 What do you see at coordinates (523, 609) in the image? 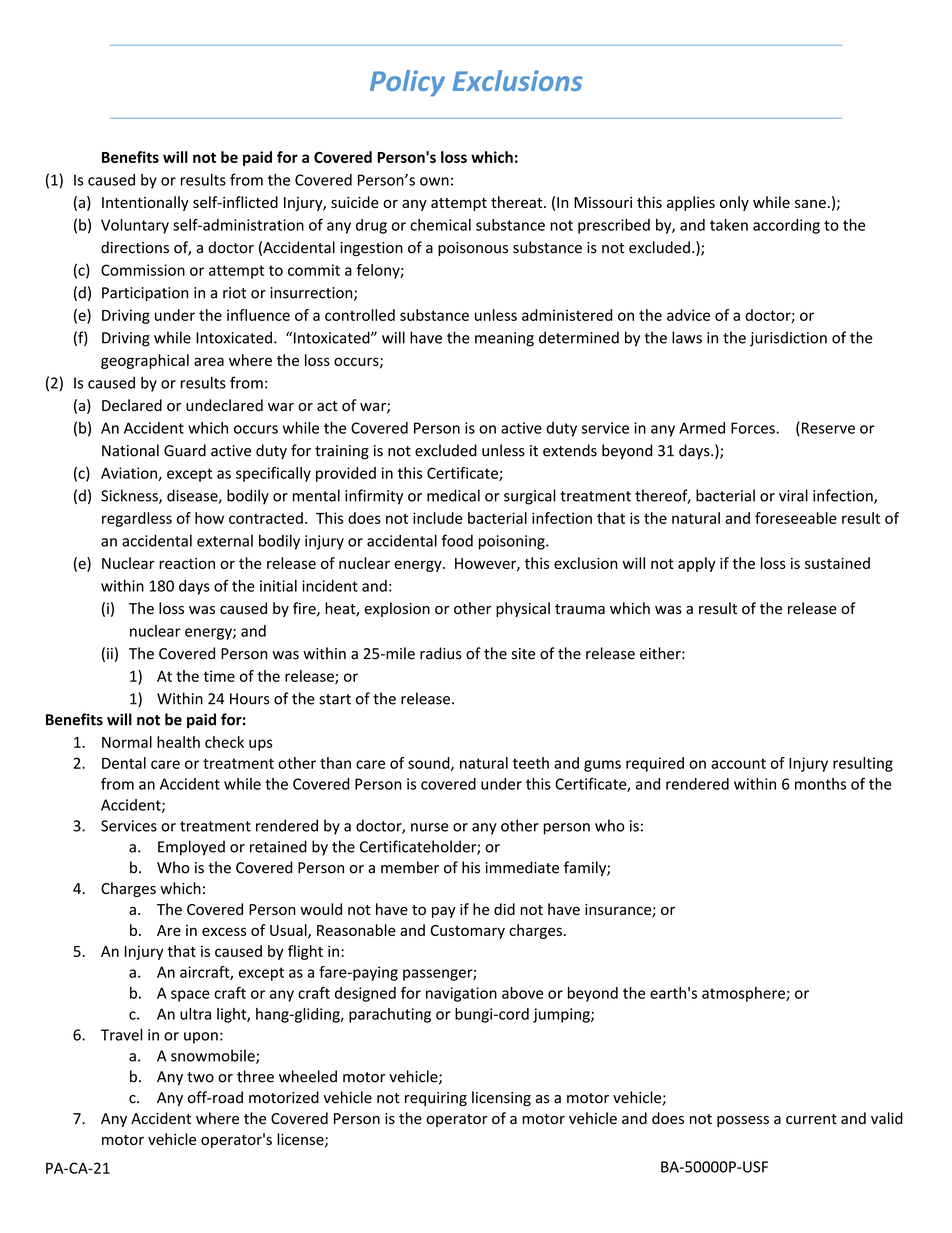
I see `physical` at bounding box center [523, 609].
